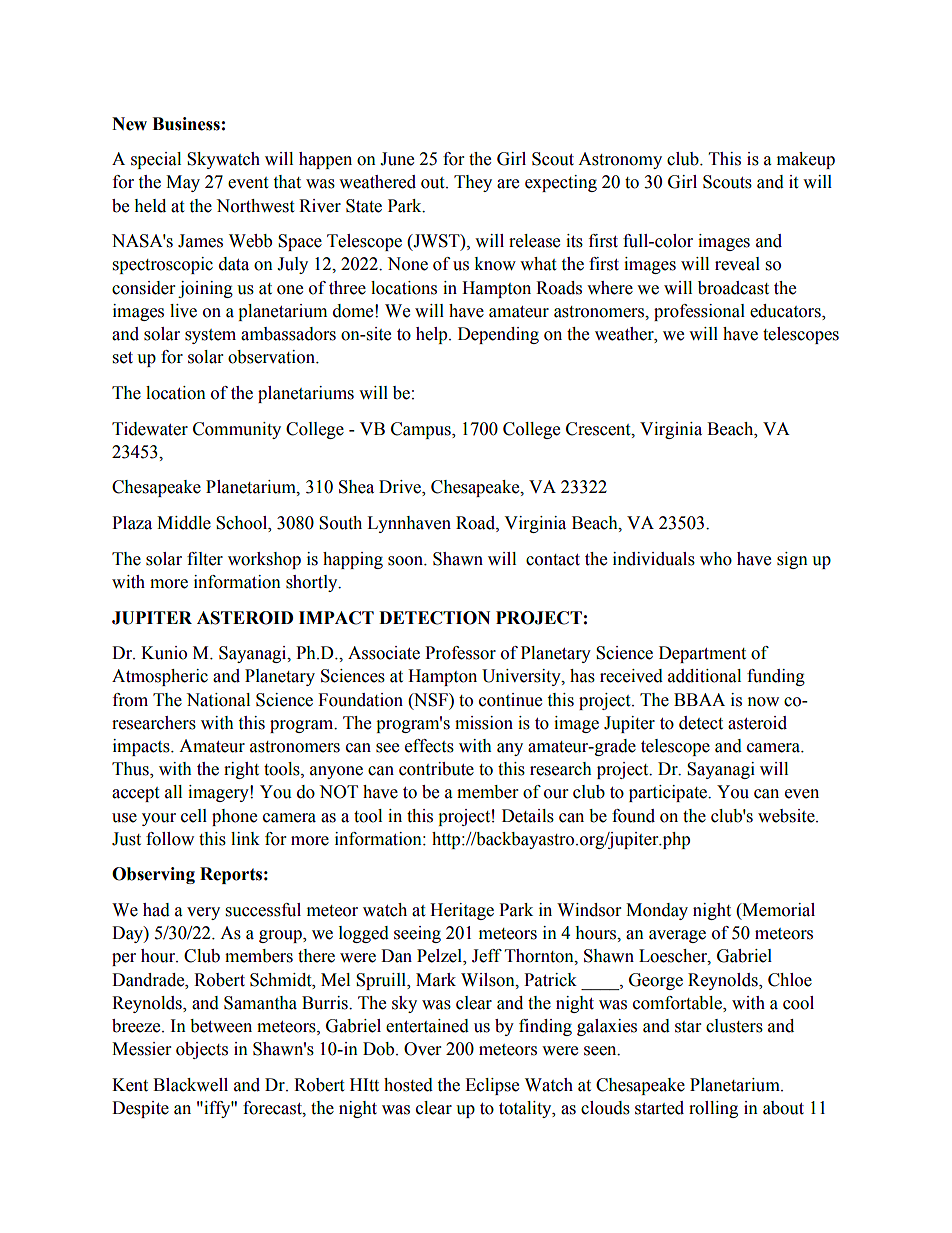 The width and height of the screenshot is (952, 1233). Describe the element at coordinates (713, 1109) in the screenshot. I see `rolling` at that location.
